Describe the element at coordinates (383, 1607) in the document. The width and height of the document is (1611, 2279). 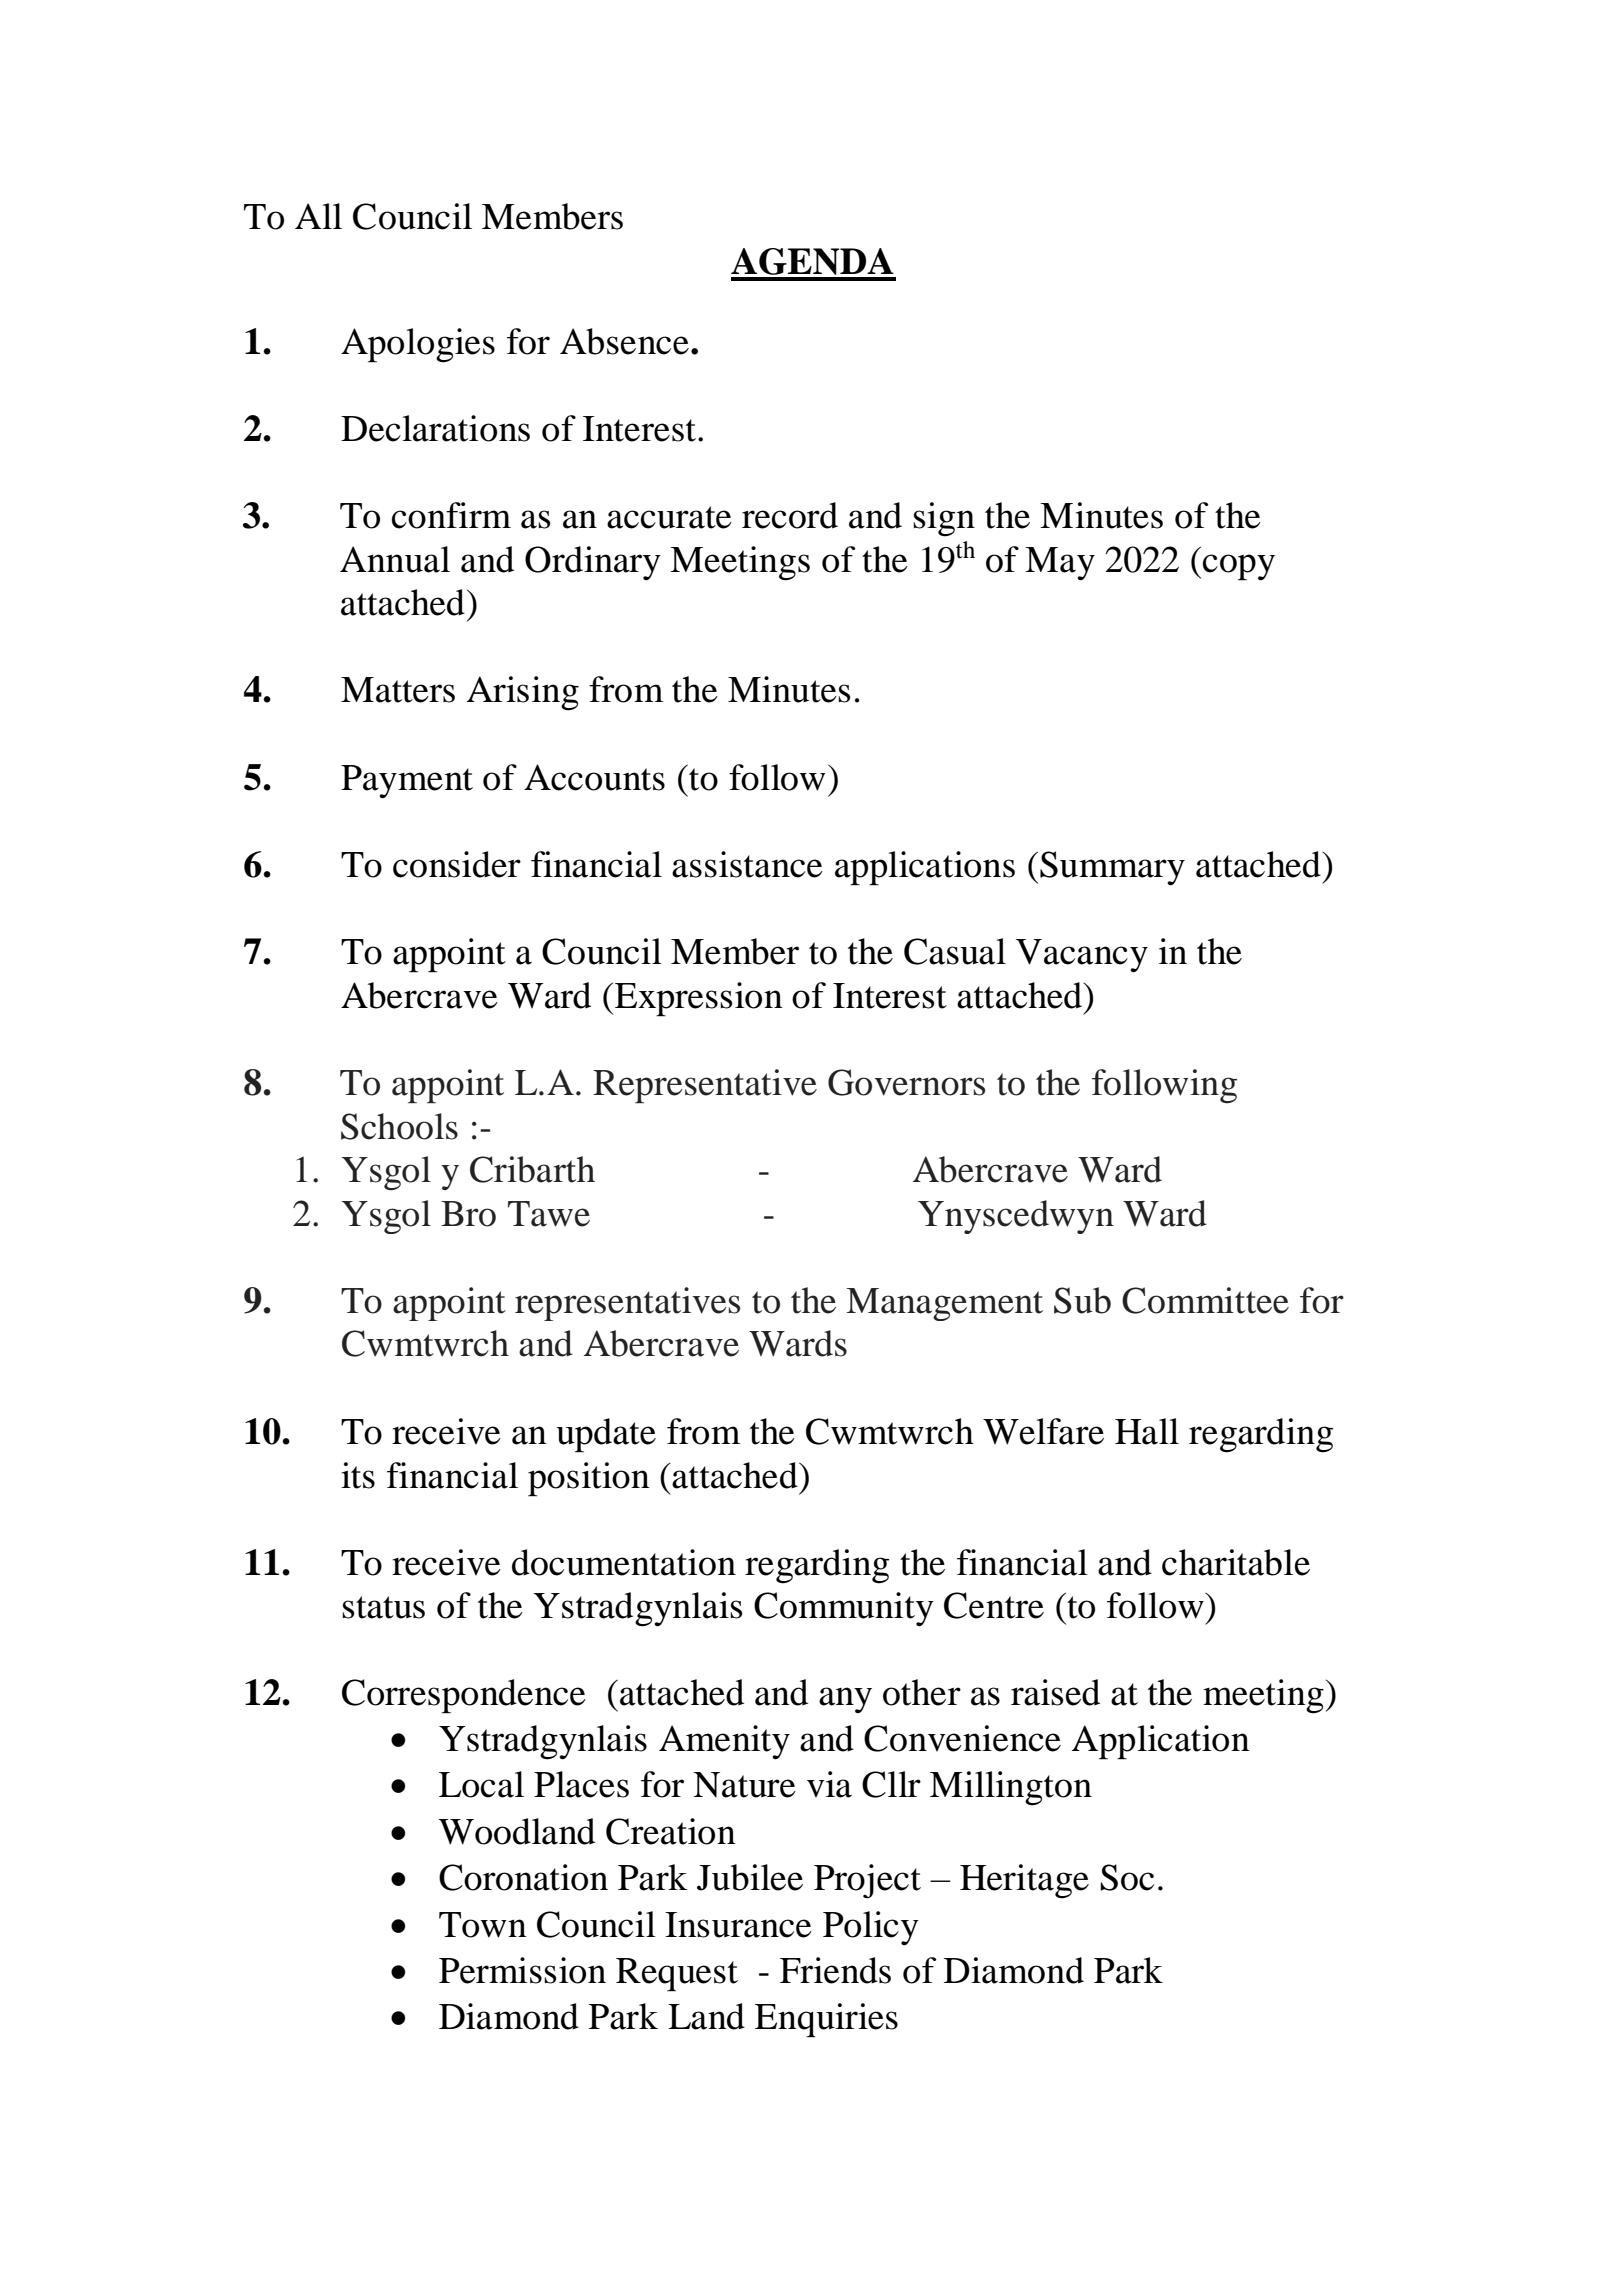
I see `status` at that location.
